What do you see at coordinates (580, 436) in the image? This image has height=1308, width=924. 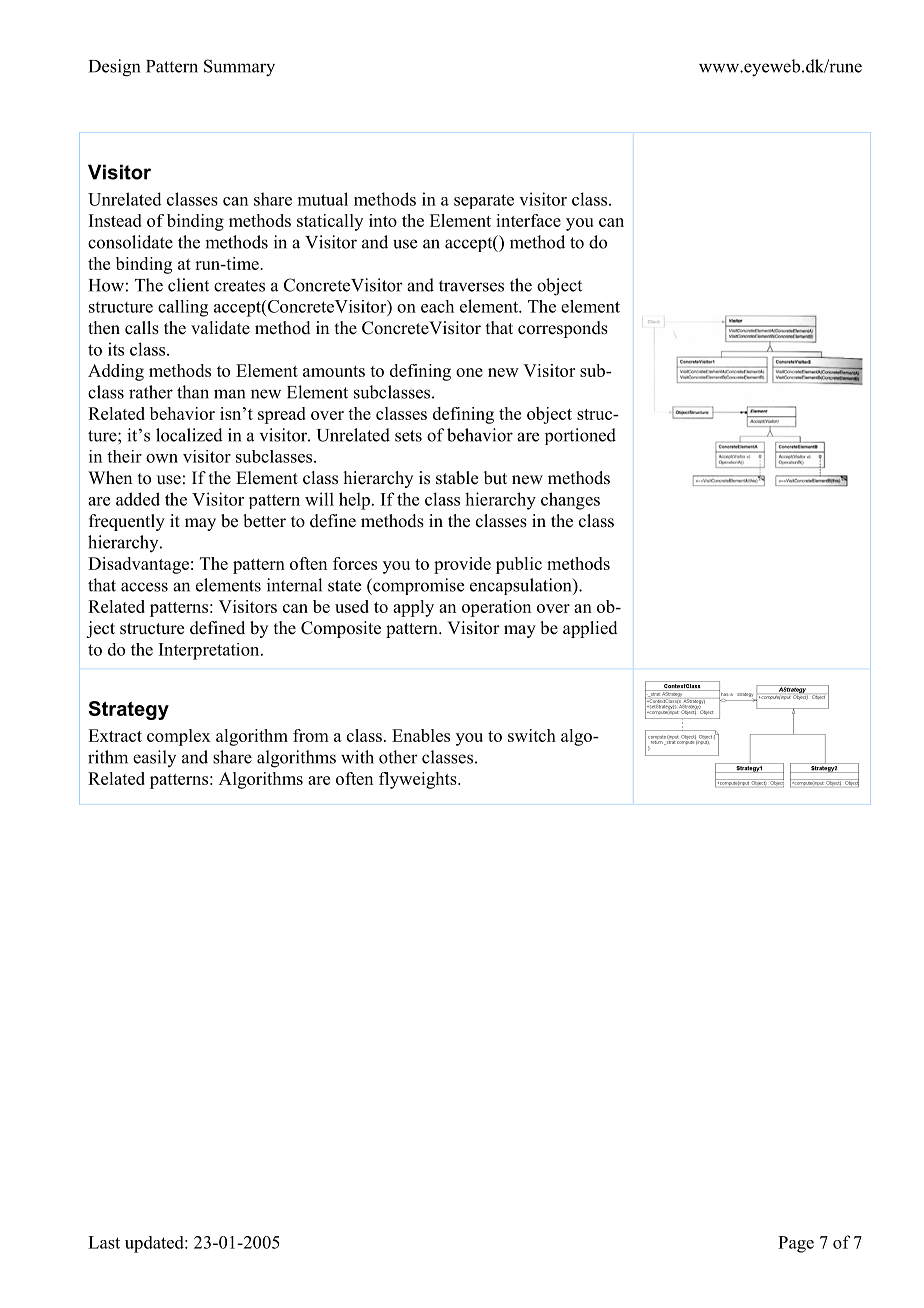 I see `portioned` at bounding box center [580, 436].
